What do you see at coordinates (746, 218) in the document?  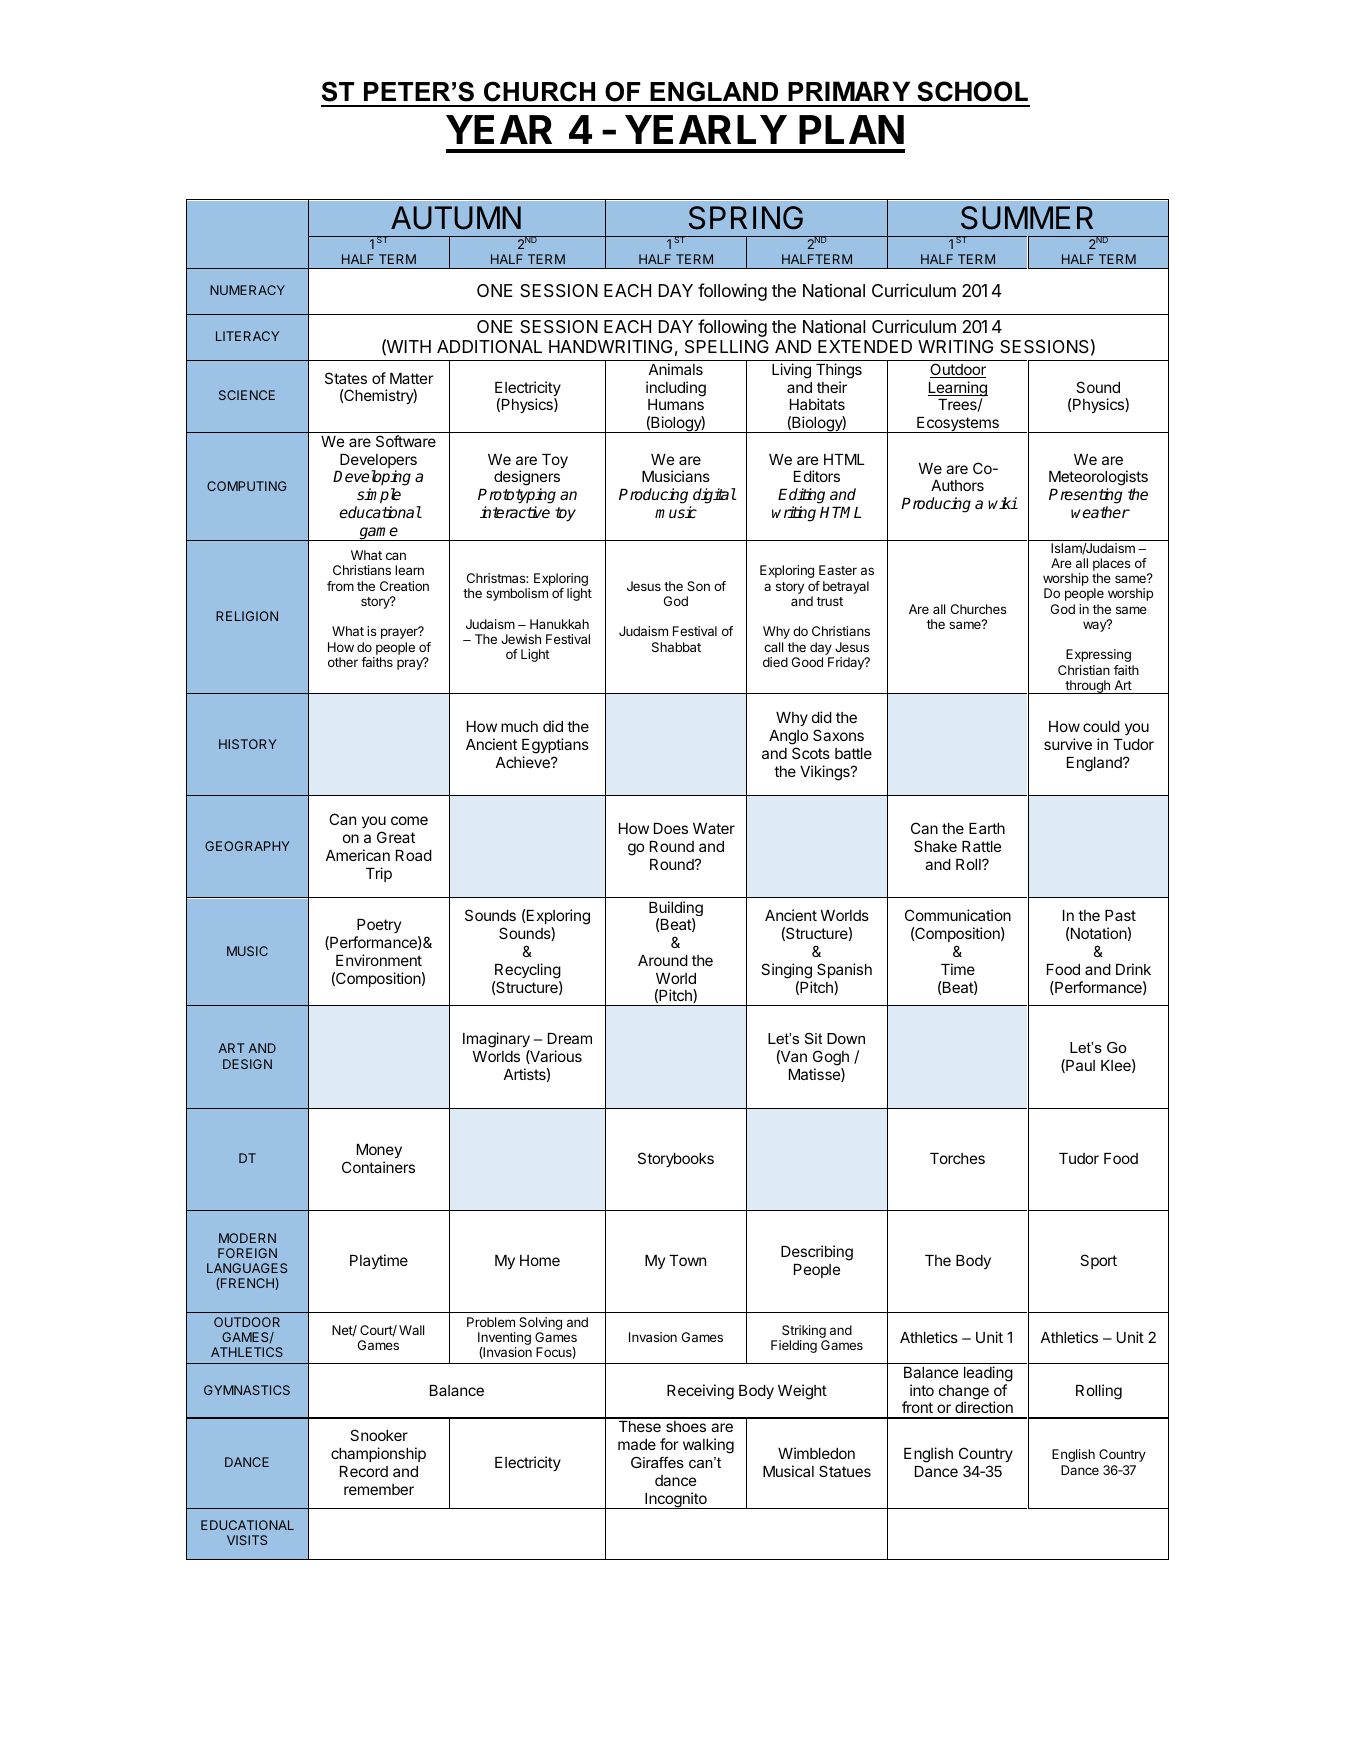 I see `SPRING` at bounding box center [746, 218].
